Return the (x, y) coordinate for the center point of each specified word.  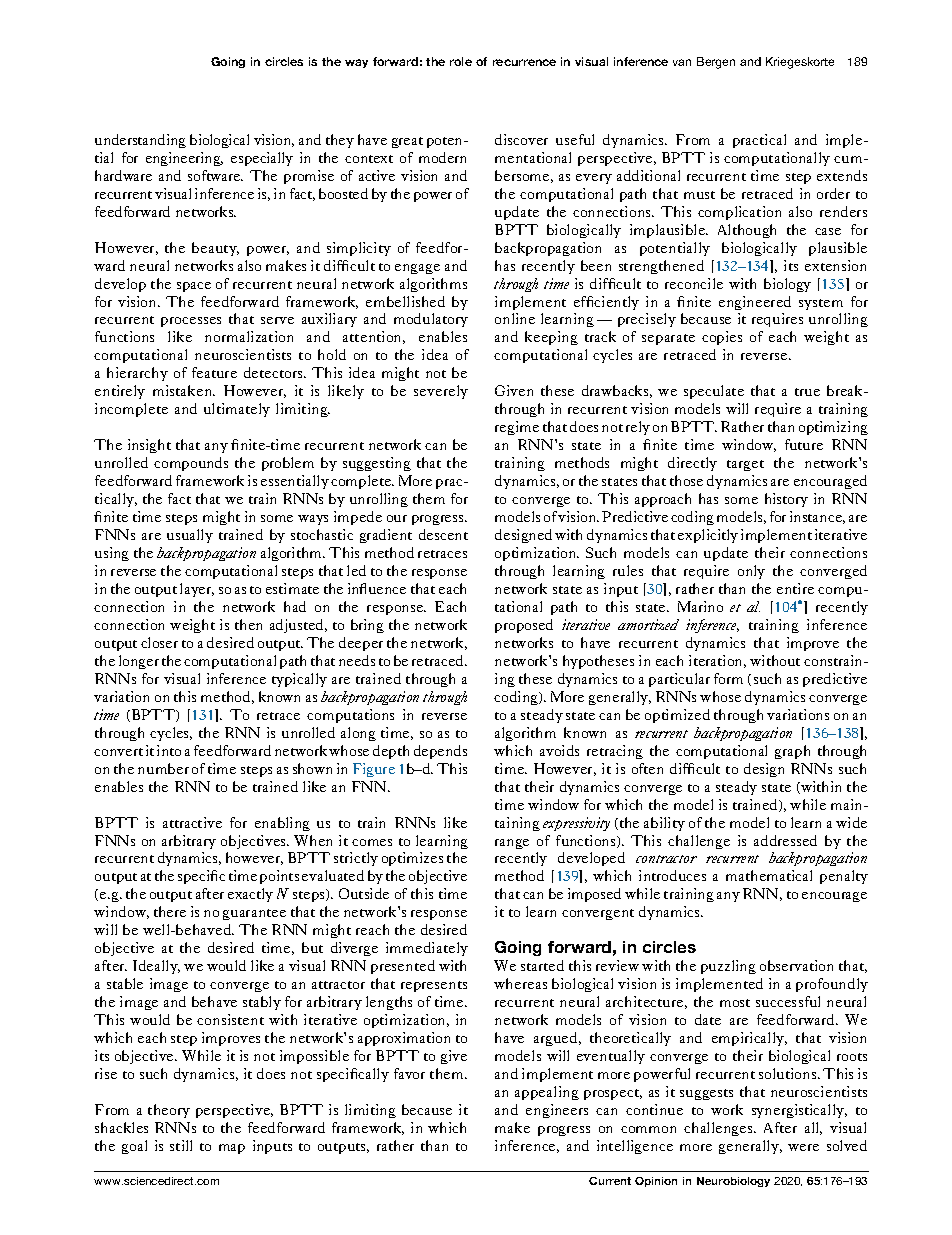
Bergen (716, 63)
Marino (700, 606)
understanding (140, 141)
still (181, 1145)
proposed (524, 626)
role (461, 61)
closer (159, 642)
